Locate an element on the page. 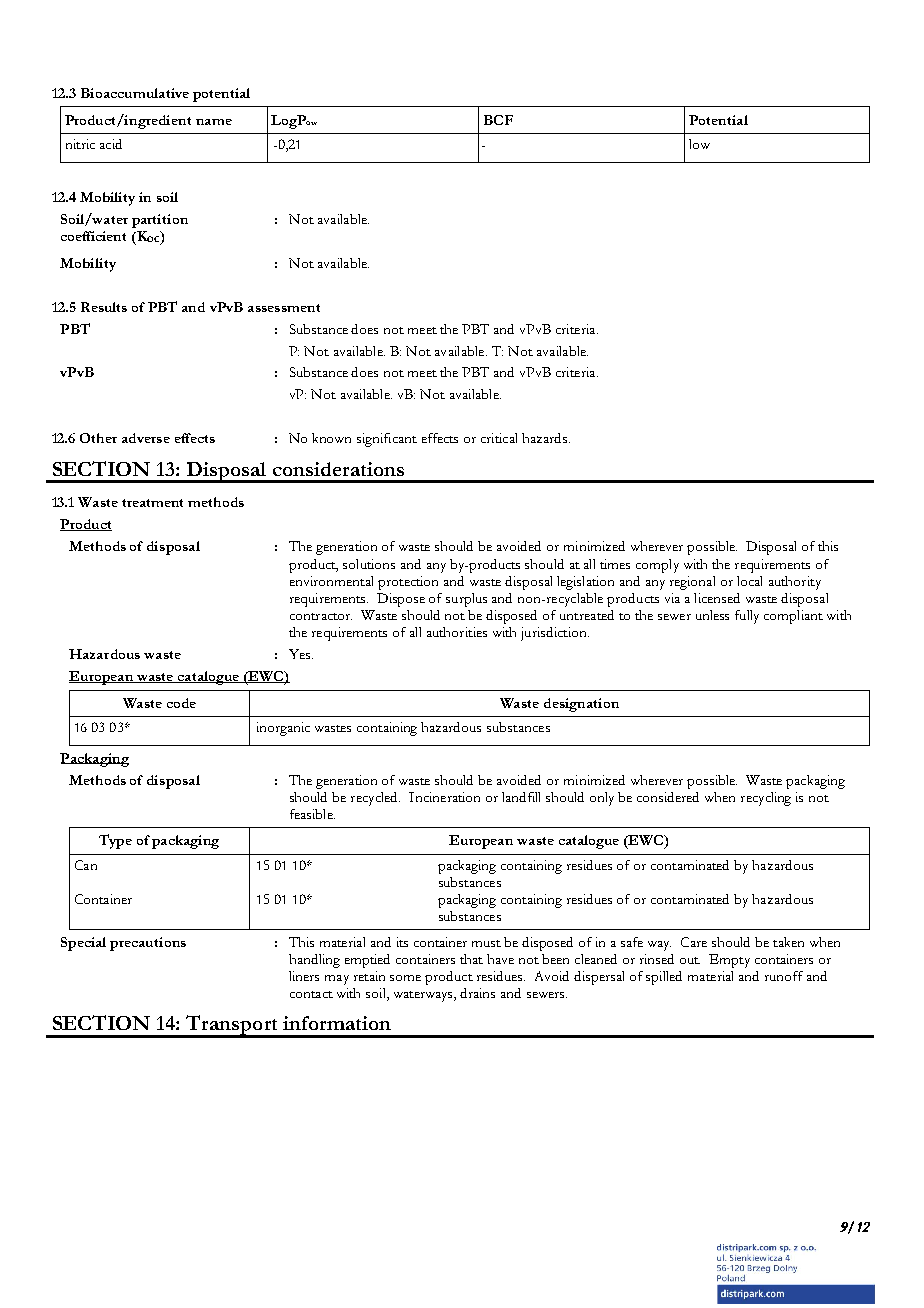 The height and width of the document is (1308, 924). low is located at coordinates (699, 144).
